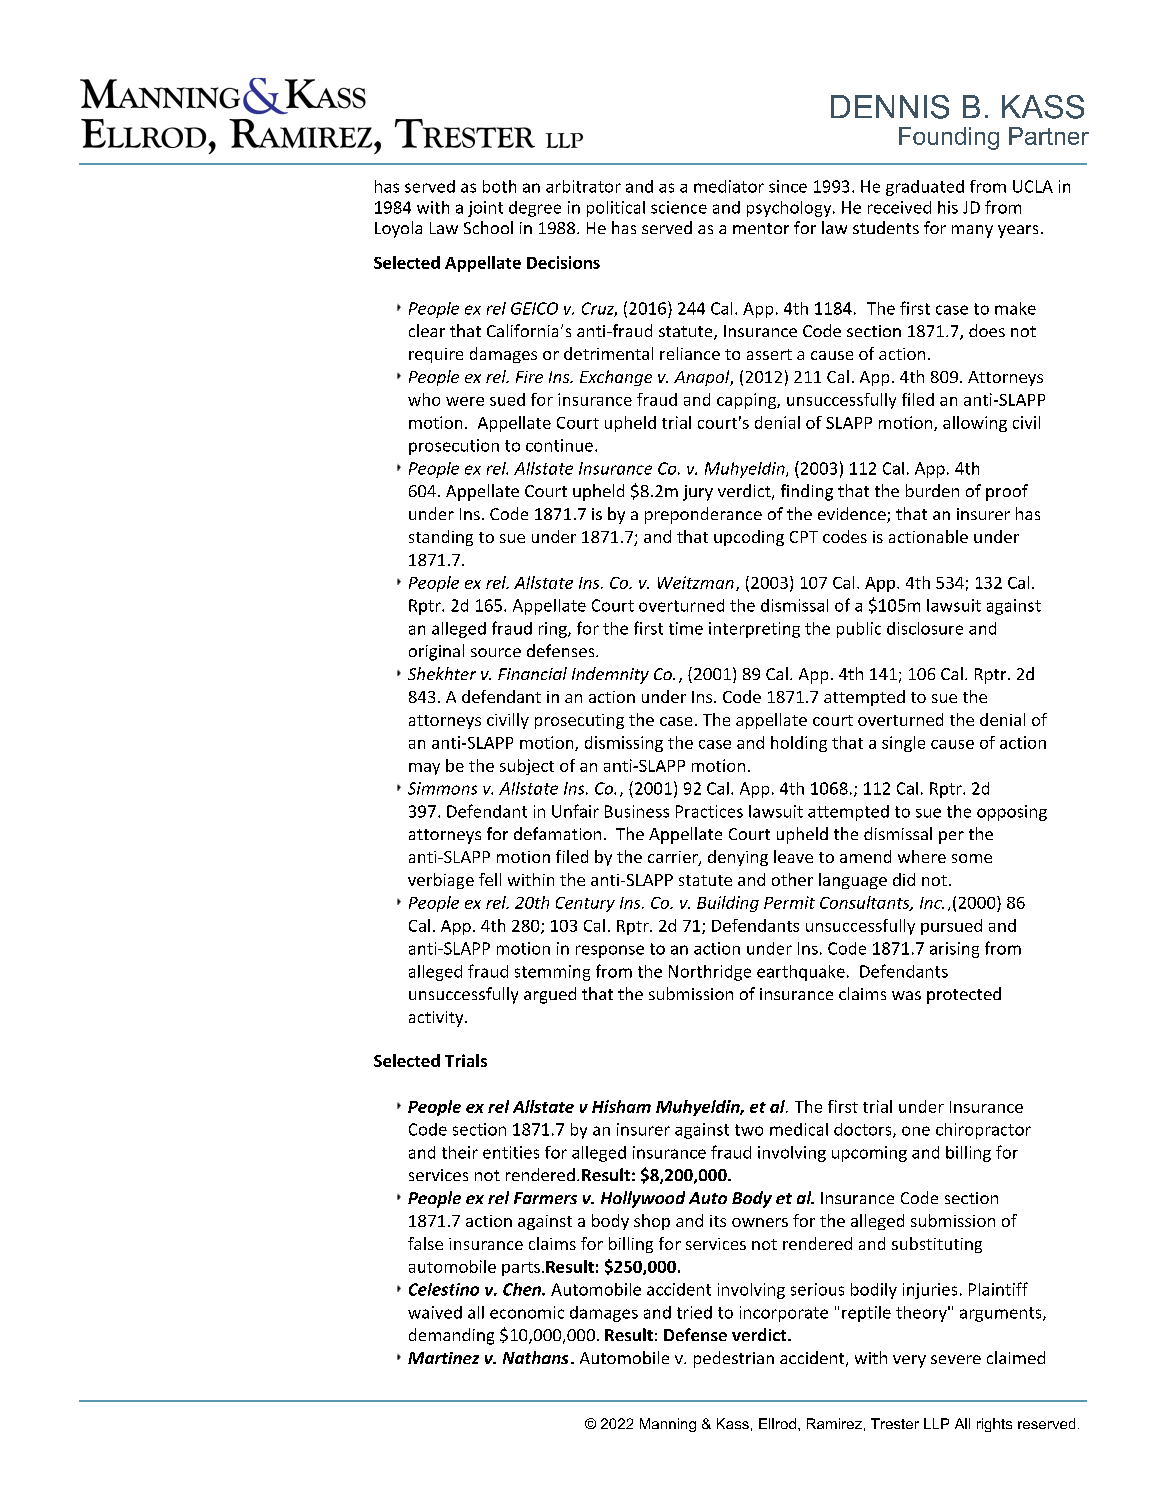 This screenshot has height=1509, width=1166. Describe the element at coordinates (1012, 813) in the screenshot. I see `opposing` at that location.
